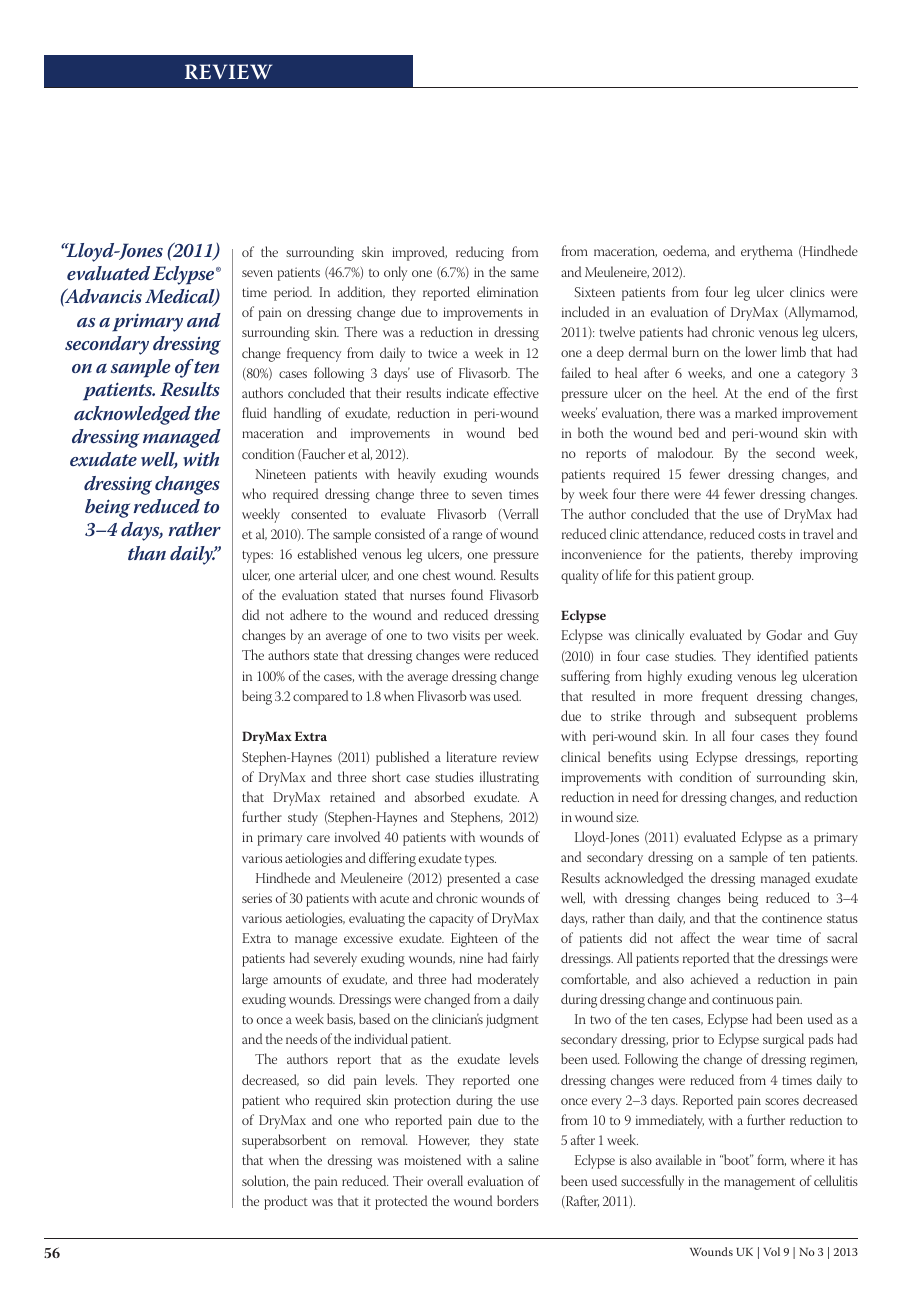 This screenshot has width=924, height=1308. What do you see at coordinates (525, 273) in the screenshot?
I see `same` at bounding box center [525, 273].
